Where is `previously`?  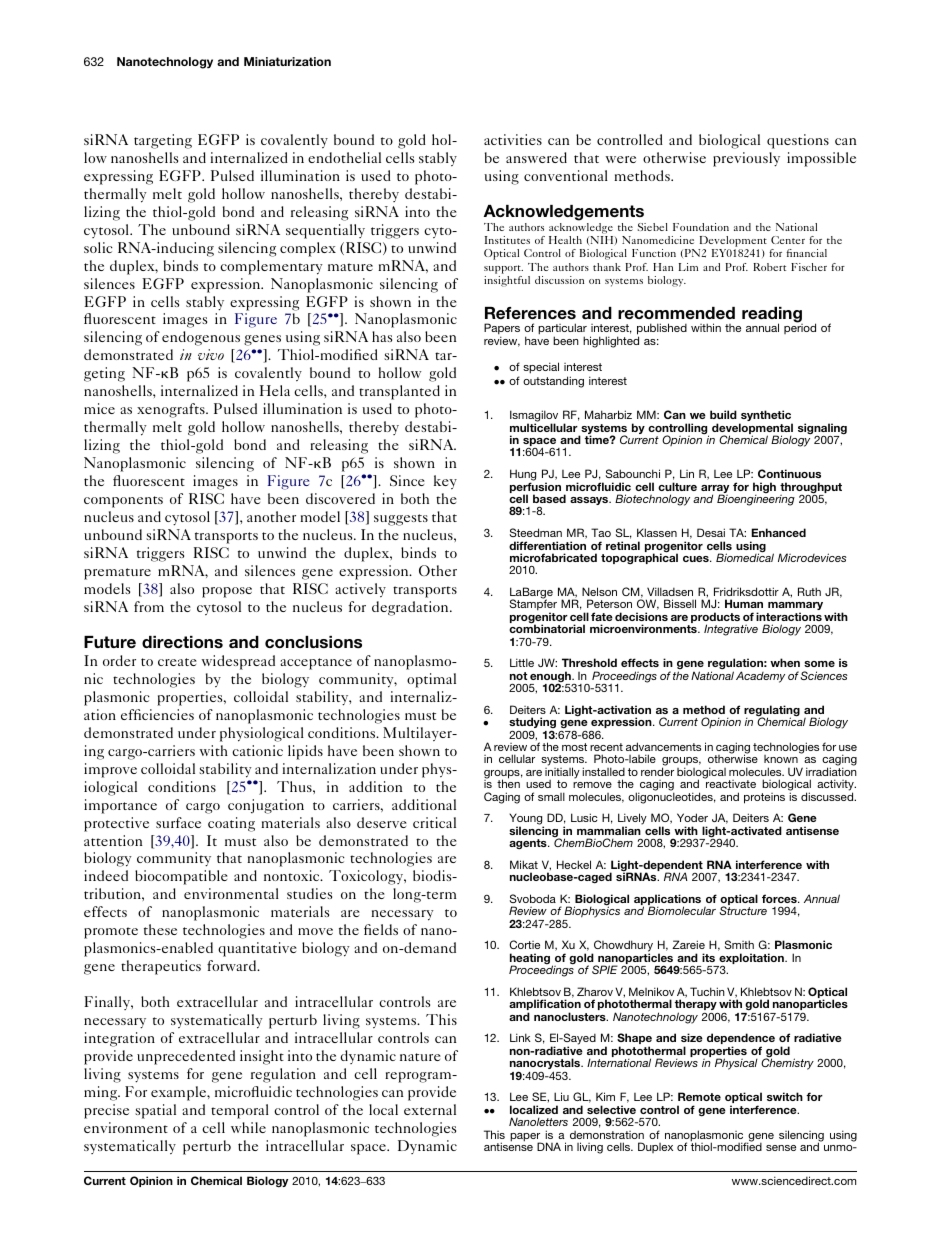
previously is located at coordinates (746, 159).
